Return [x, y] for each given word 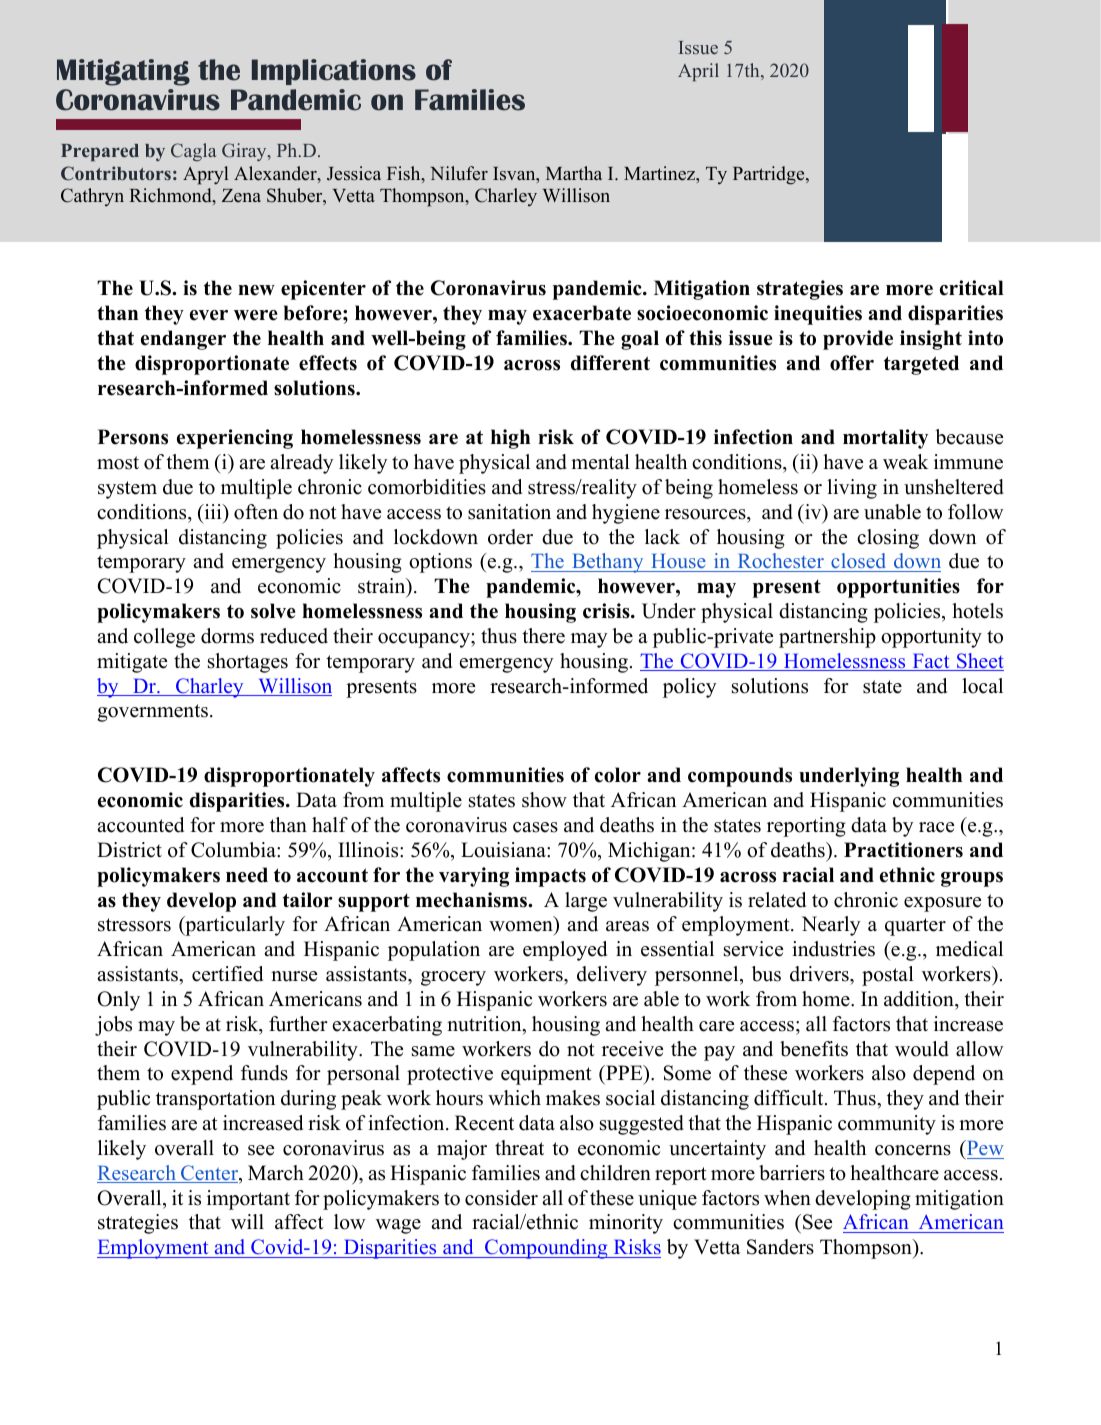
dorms [227, 636]
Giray [245, 152]
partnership [827, 638]
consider [501, 1198]
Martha [574, 173]
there [543, 636]
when [787, 1198]
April [698, 72]
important [248, 1200]
